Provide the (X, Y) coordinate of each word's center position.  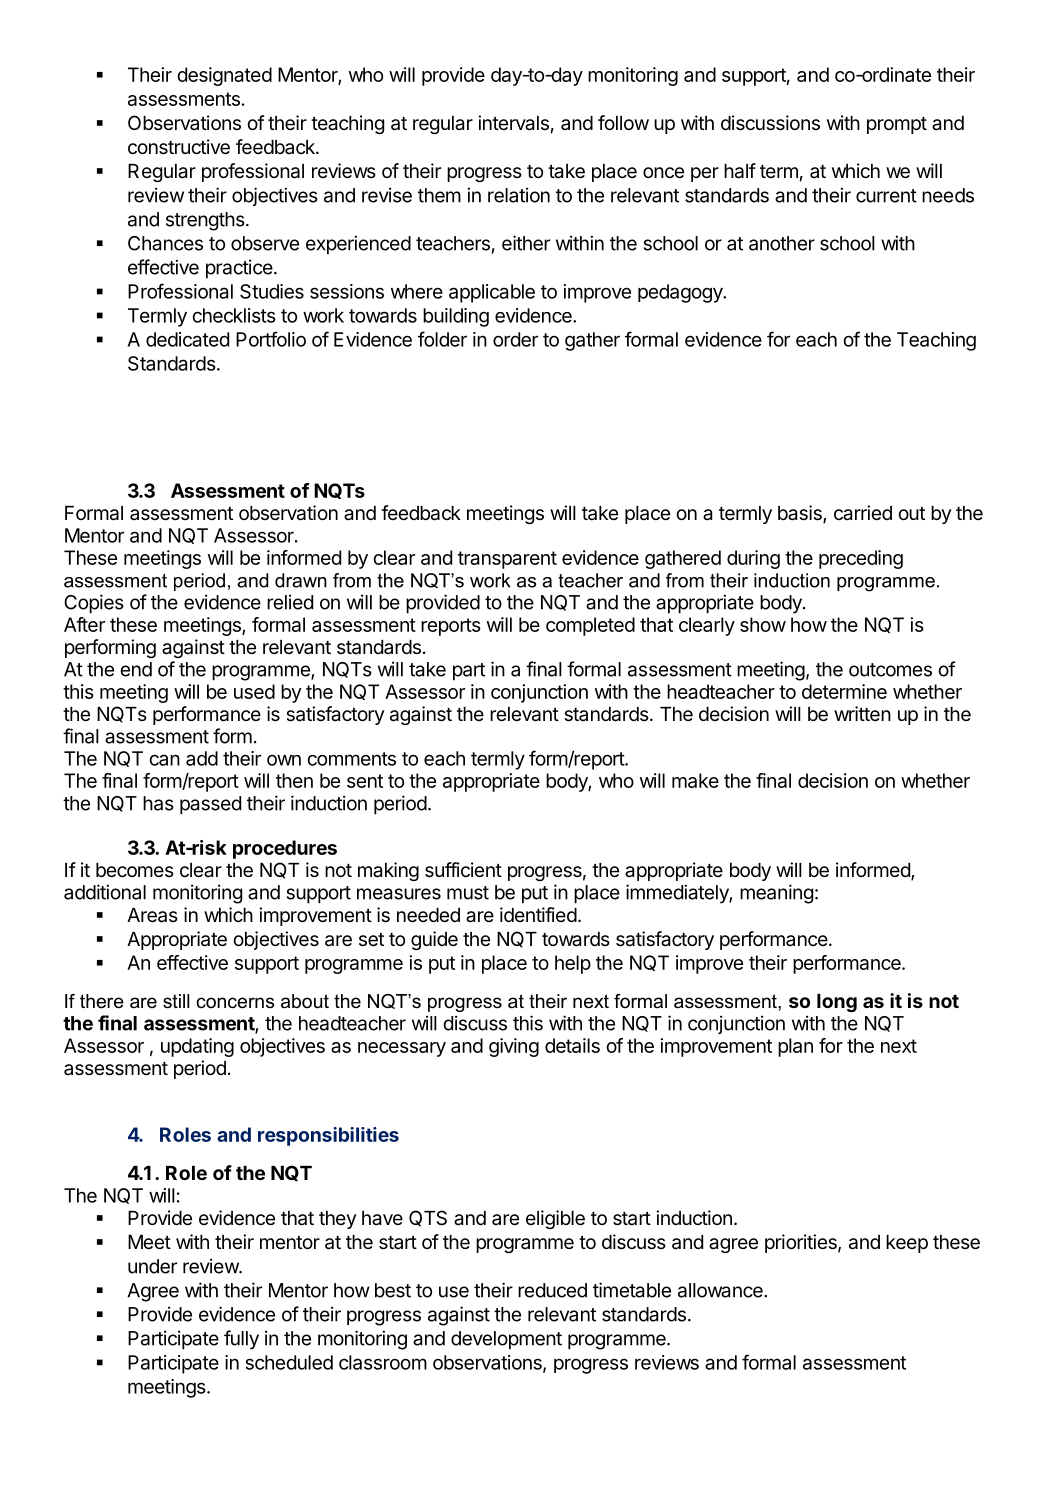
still (176, 1001)
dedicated (187, 339)
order (515, 339)
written (862, 714)
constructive (179, 147)
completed (590, 626)
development (506, 1340)
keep (907, 1244)
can (164, 760)
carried (863, 513)
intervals (513, 123)
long (837, 1003)
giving (514, 1047)
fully (241, 1340)
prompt (897, 125)
